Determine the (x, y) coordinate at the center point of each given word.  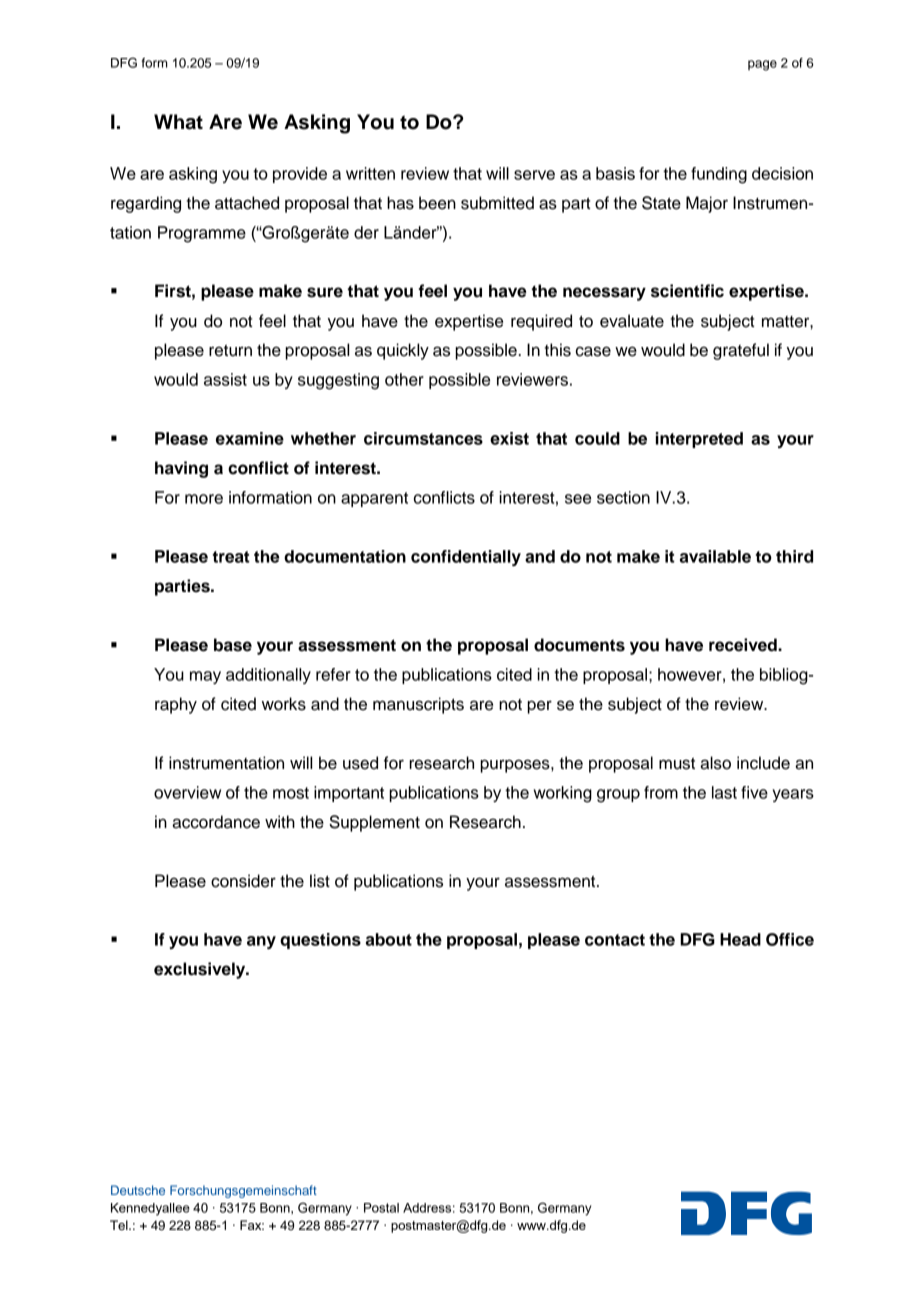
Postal (381, 1208)
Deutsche (138, 1190)
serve (534, 175)
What (178, 122)
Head (740, 939)
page (762, 65)
